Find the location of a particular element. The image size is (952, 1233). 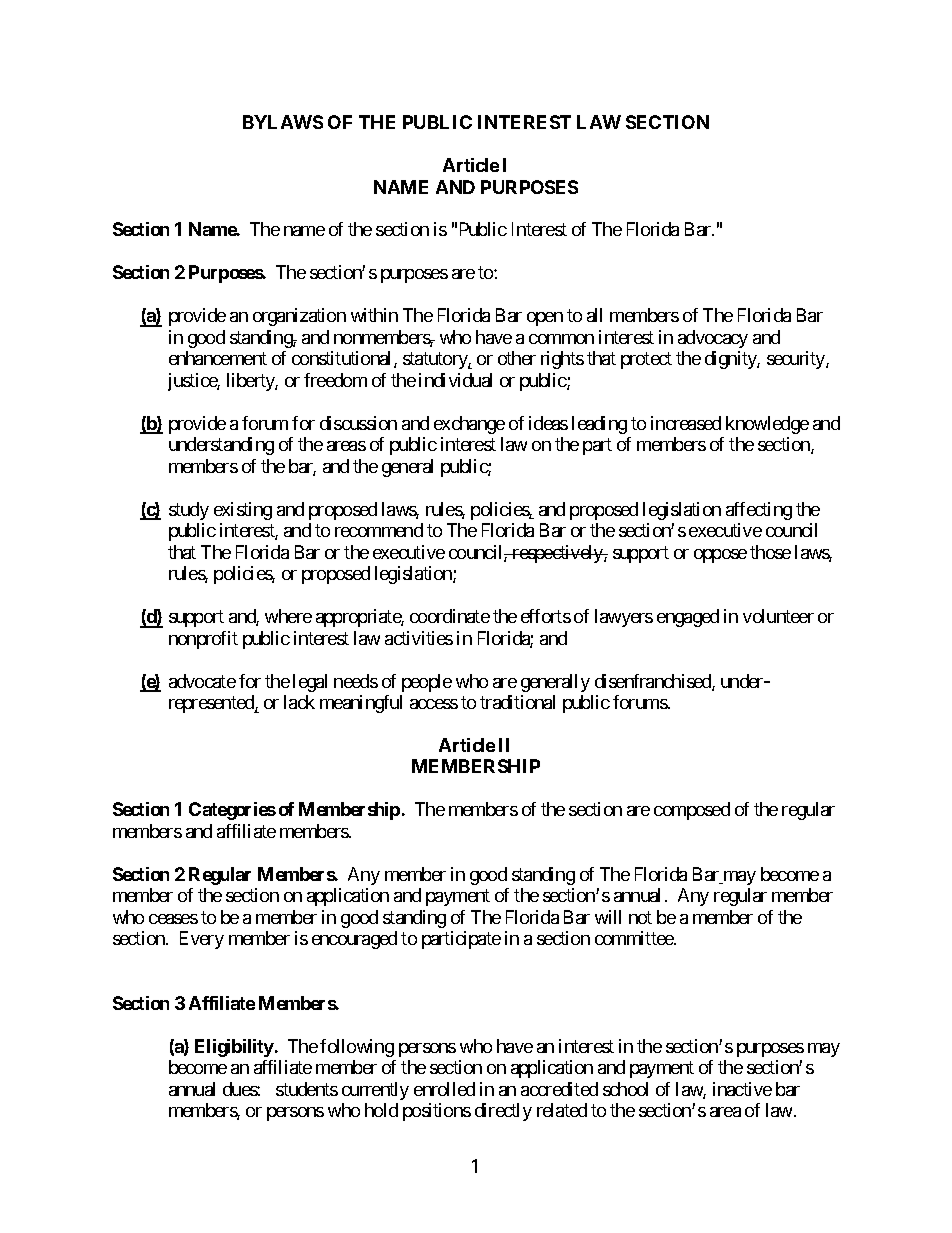

existing is located at coordinates (243, 511).
